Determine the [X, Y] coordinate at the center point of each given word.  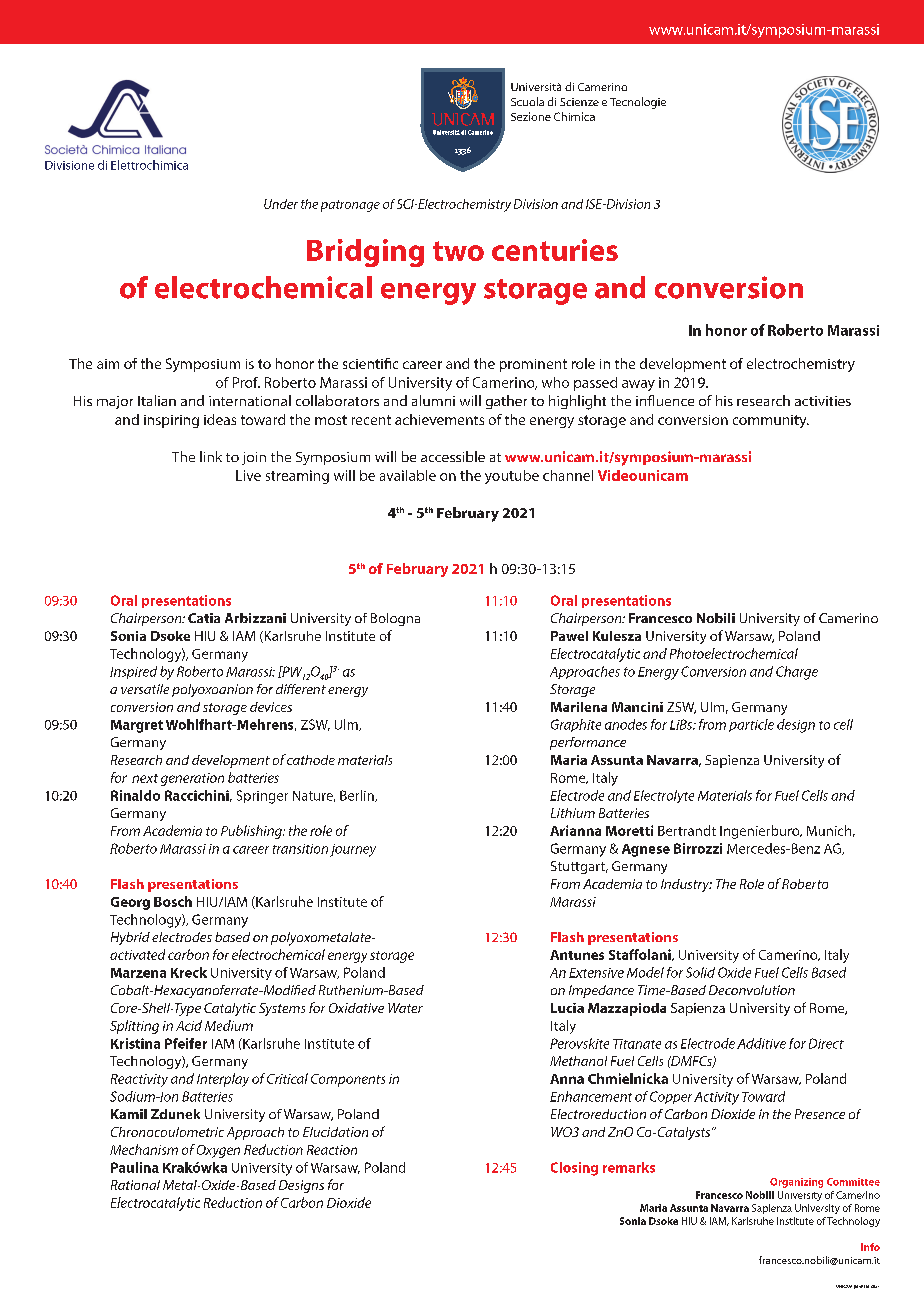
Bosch [173, 901]
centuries [555, 250]
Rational [135, 1185]
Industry [686, 885]
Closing [574, 1169]
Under [281, 204]
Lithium [573, 813]
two [458, 251]
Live [248, 475]
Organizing [796, 1183]
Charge [797, 673]
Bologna [395, 619]
